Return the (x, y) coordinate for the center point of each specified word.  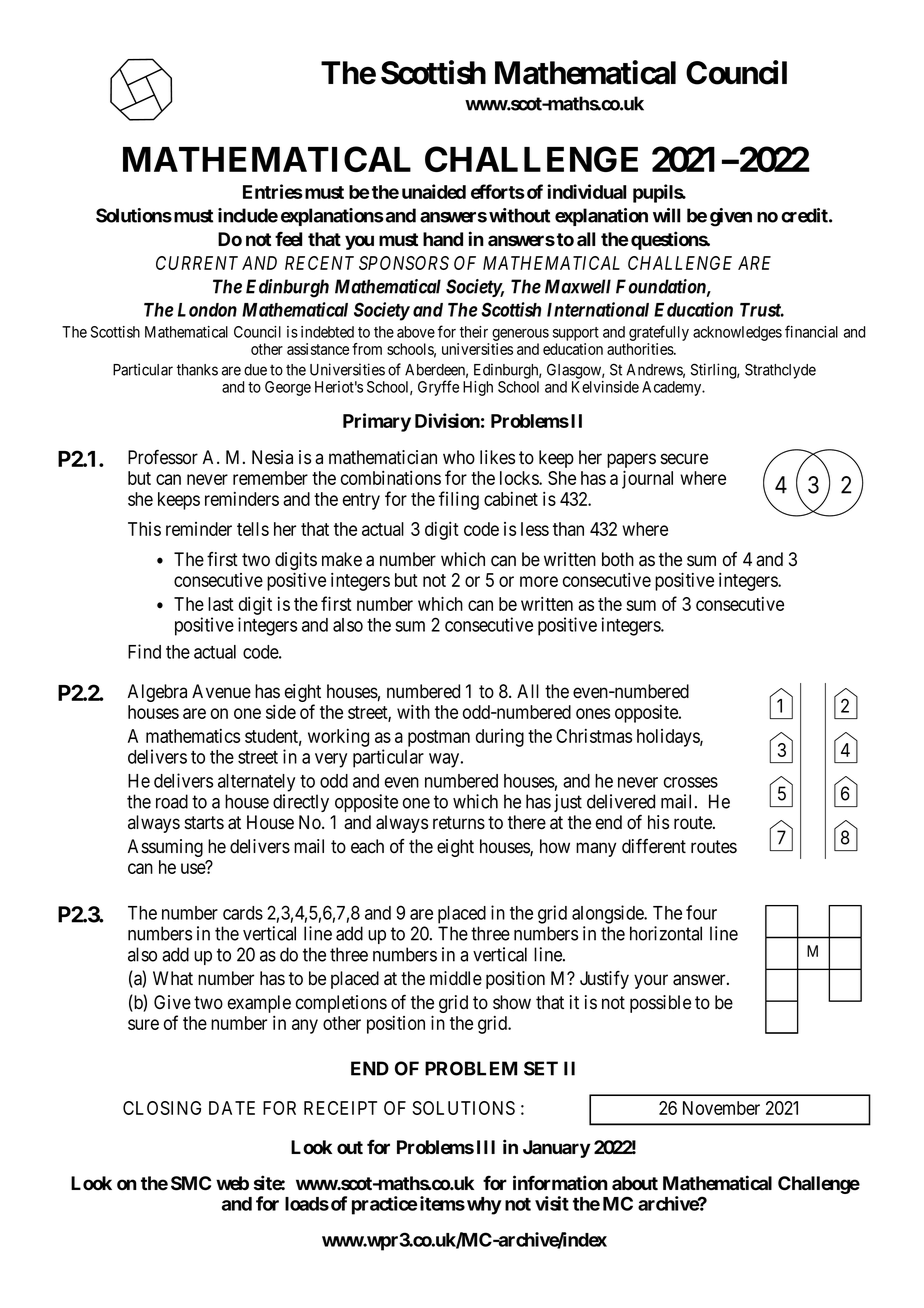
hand (443, 239)
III (486, 1147)
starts (204, 823)
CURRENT (197, 263)
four (701, 912)
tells (253, 529)
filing (459, 500)
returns (459, 823)
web (232, 1183)
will (666, 215)
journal (647, 479)
